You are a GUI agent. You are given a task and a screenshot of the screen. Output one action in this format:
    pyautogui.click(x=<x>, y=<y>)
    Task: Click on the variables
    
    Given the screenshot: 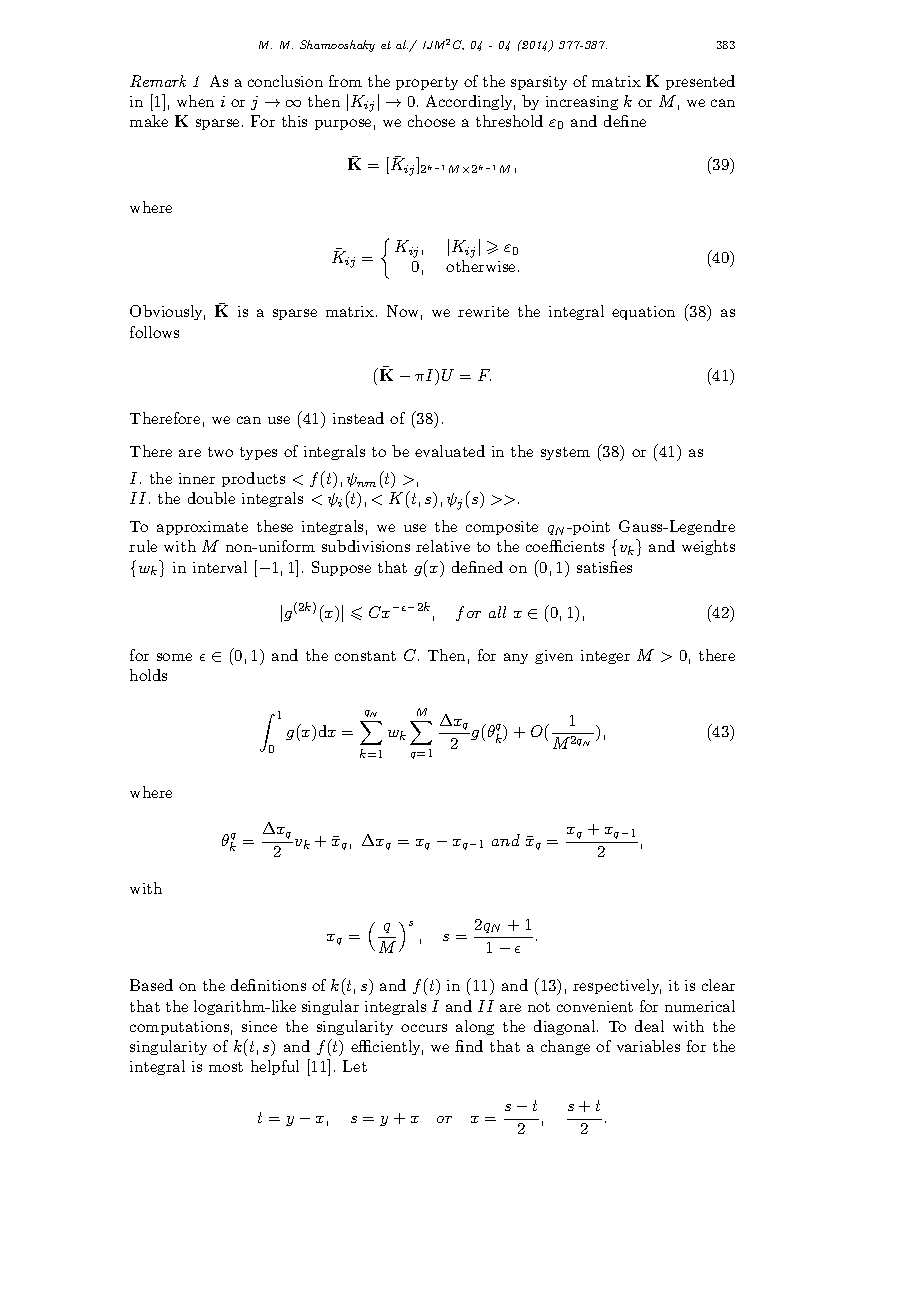 What is the action you would take?
    pyautogui.click(x=648, y=1046)
